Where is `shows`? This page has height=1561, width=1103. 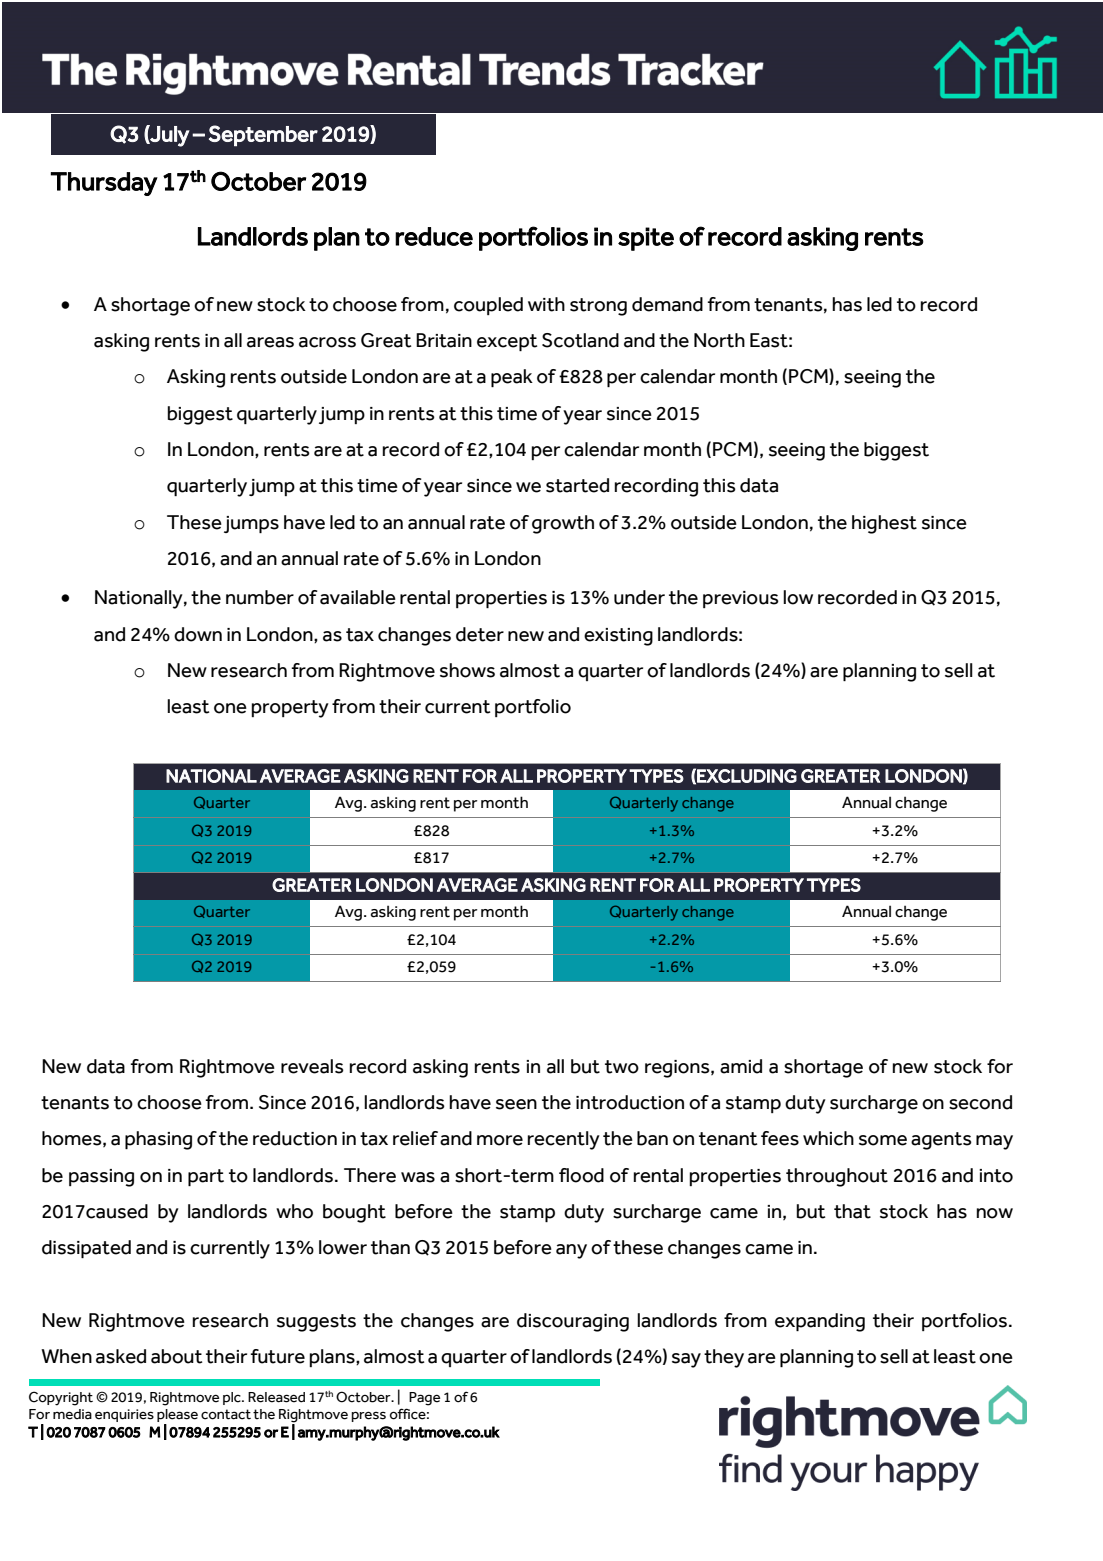 shows is located at coordinates (467, 670).
